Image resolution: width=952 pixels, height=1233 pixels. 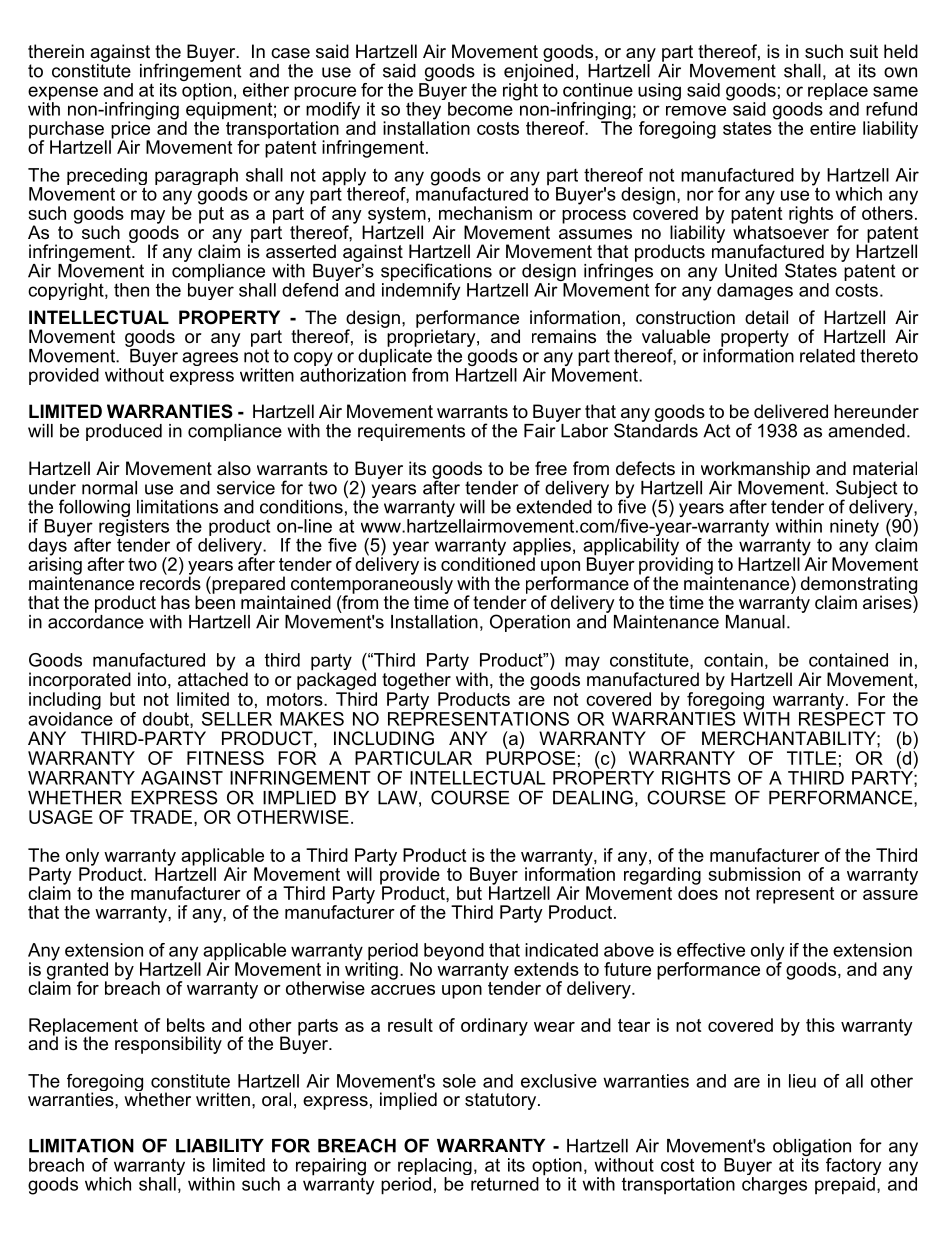 What do you see at coordinates (827, 356) in the screenshot?
I see `related` at bounding box center [827, 356].
